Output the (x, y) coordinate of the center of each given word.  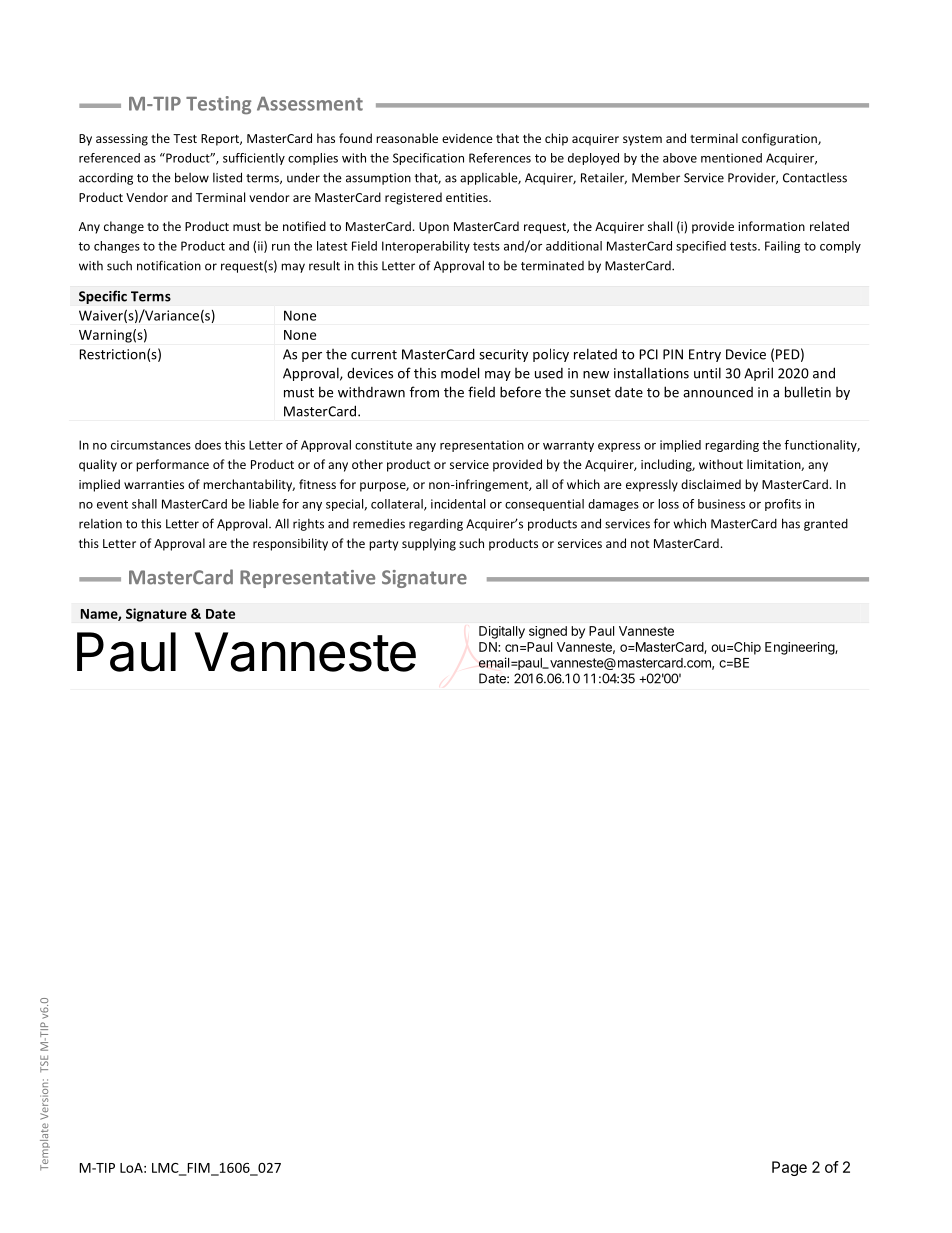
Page (789, 1168)
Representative (307, 579)
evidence (467, 138)
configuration (780, 139)
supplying (429, 544)
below (192, 177)
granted (826, 525)
